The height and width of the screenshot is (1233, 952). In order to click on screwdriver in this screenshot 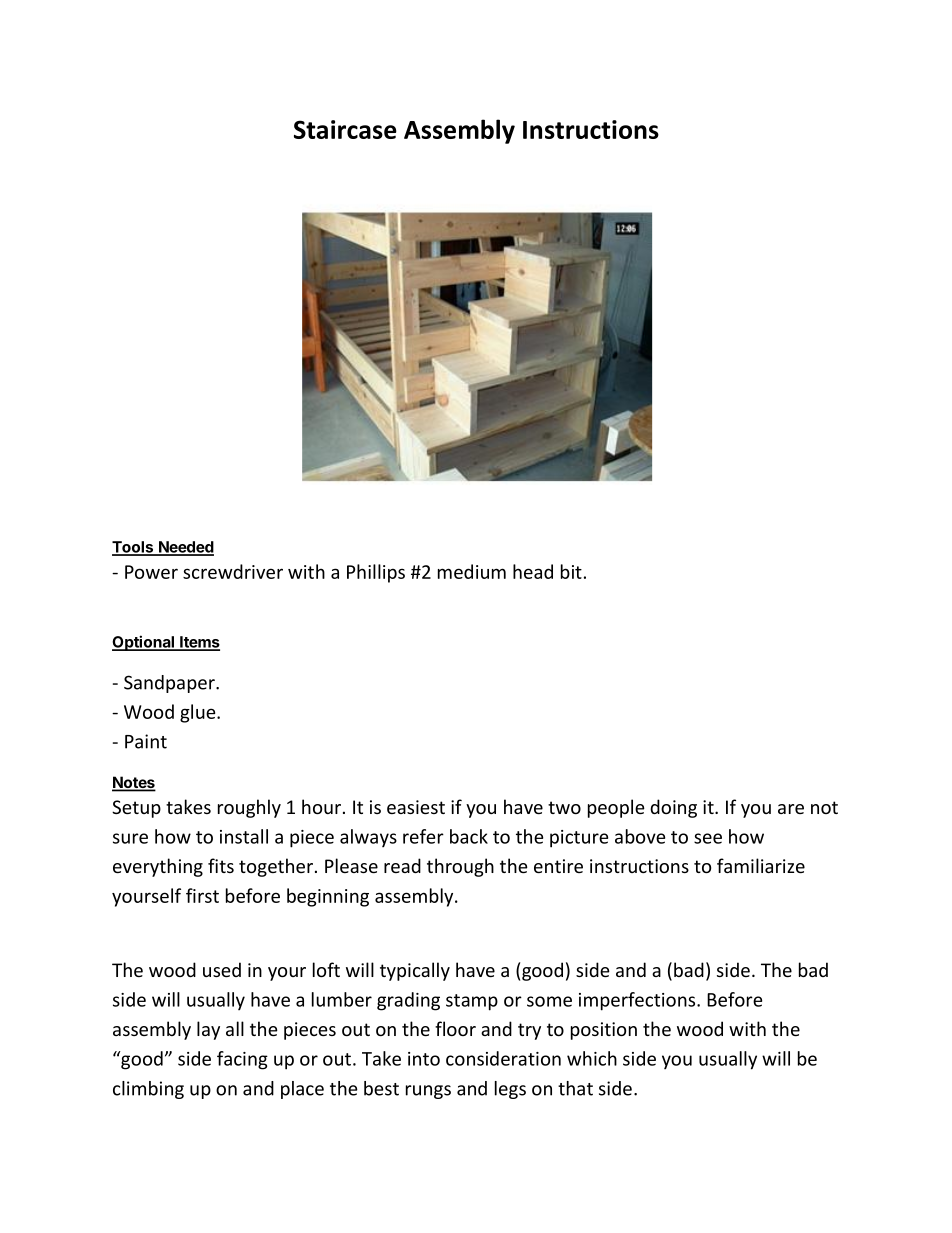, I will do `click(233, 571)`.
